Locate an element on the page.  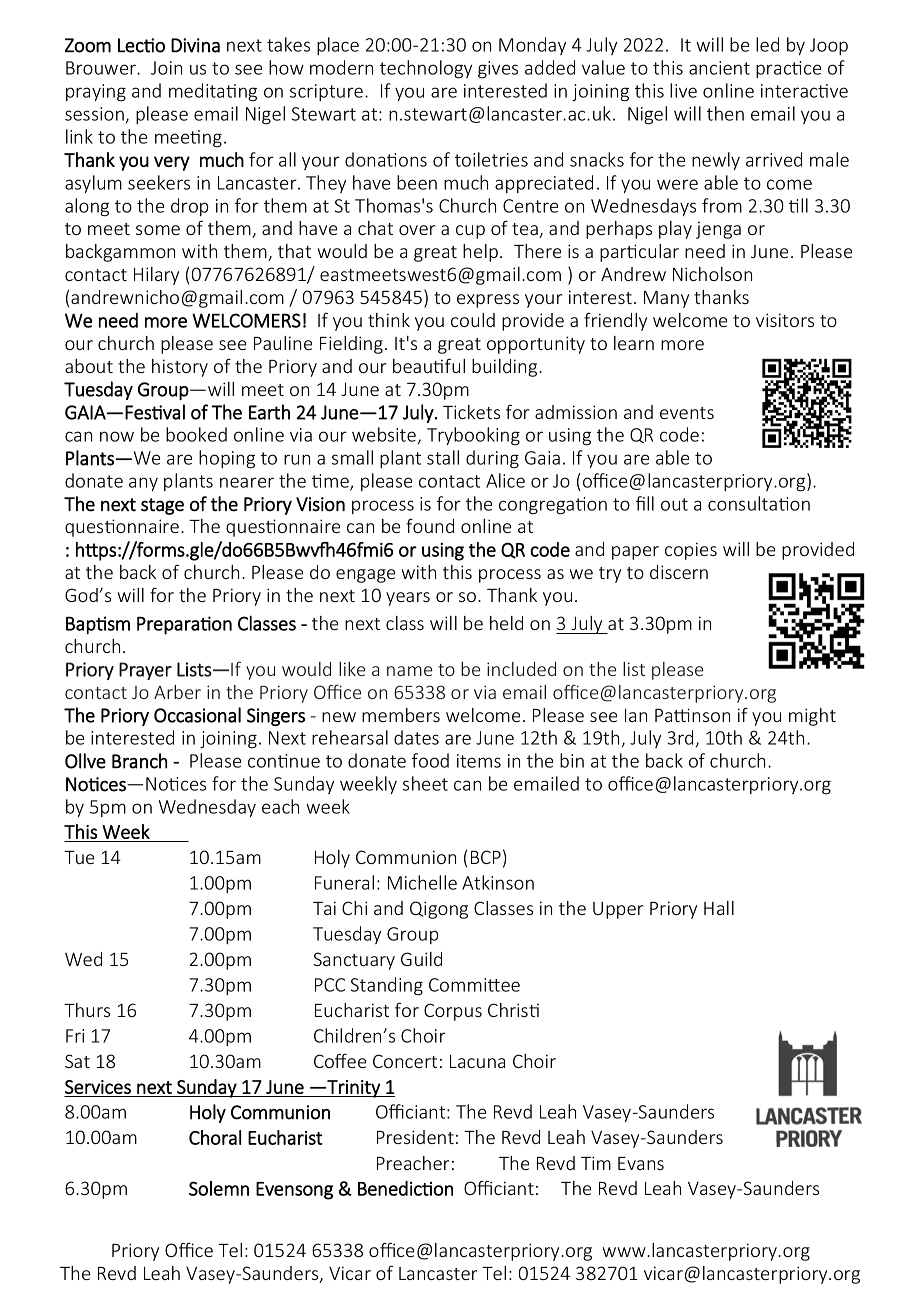
technology is located at coordinates (426, 69).
